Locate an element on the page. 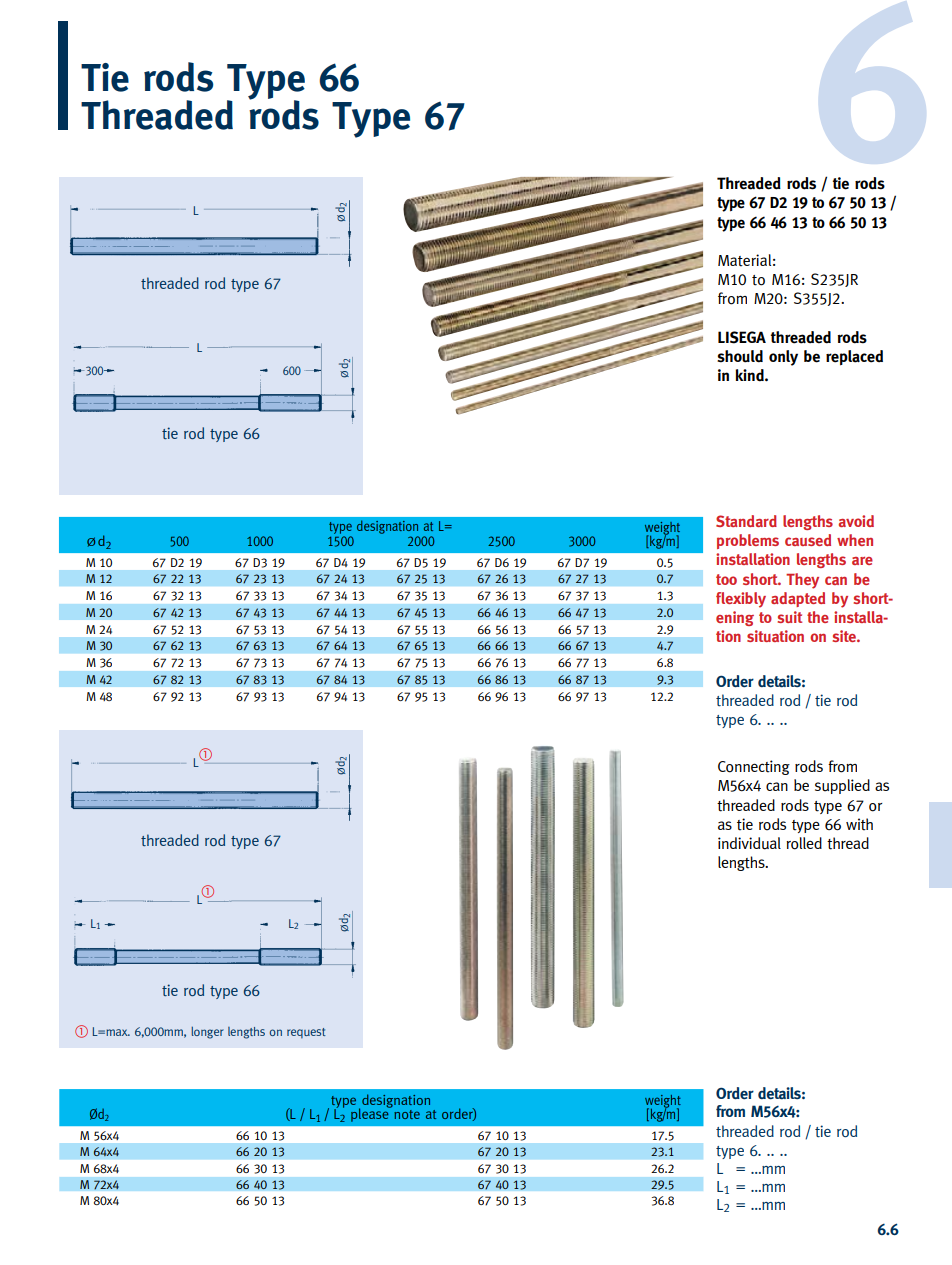 This document has height=1265, width=952. replaced is located at coordinates (854, 358).
